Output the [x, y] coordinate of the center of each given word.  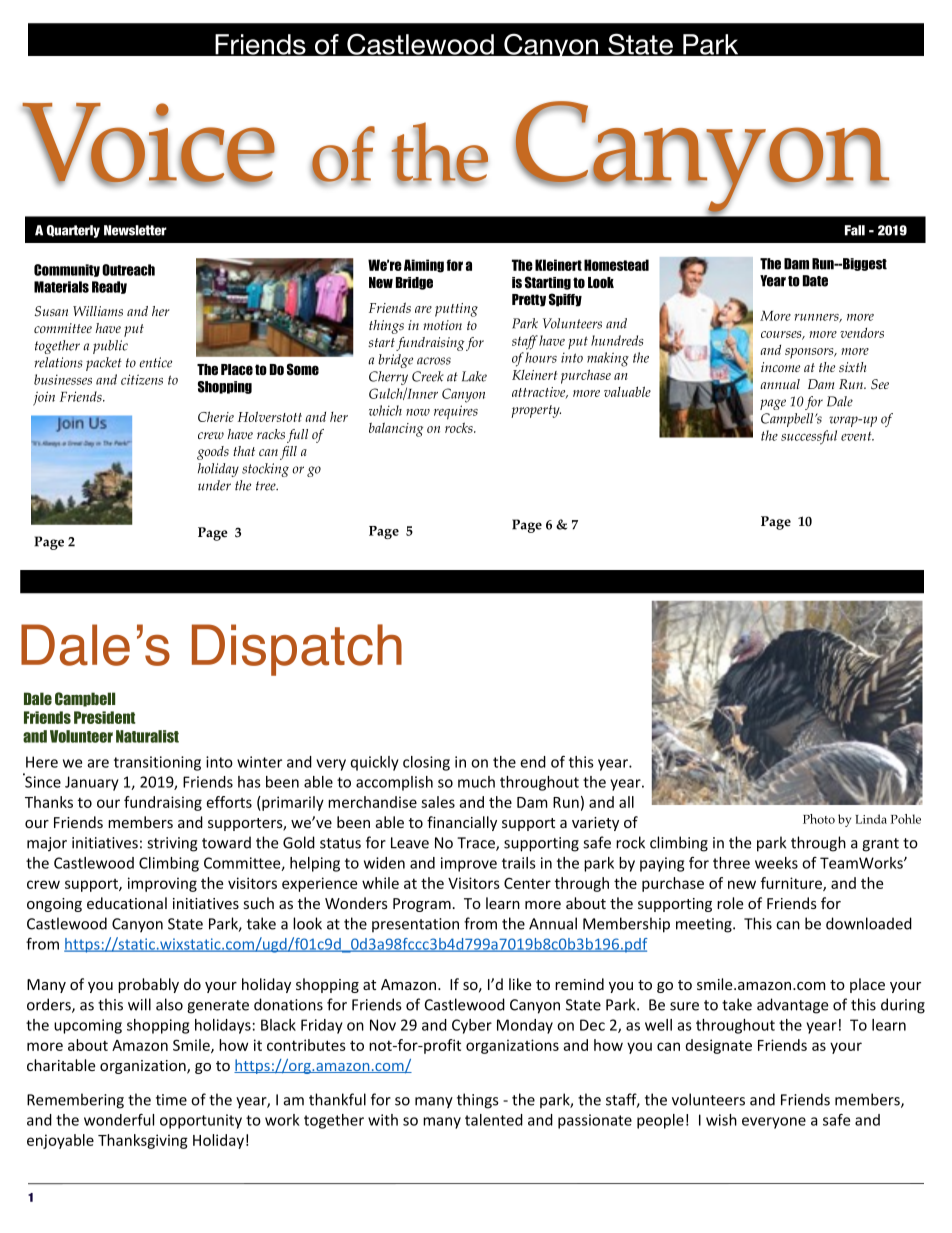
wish [721, 1120]
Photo [819, 819]
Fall [855, 230]
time [171, 1100]
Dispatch [297, 650]
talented [494, 1120]
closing [426, 763]
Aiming [424, 266]
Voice [148, 144]
